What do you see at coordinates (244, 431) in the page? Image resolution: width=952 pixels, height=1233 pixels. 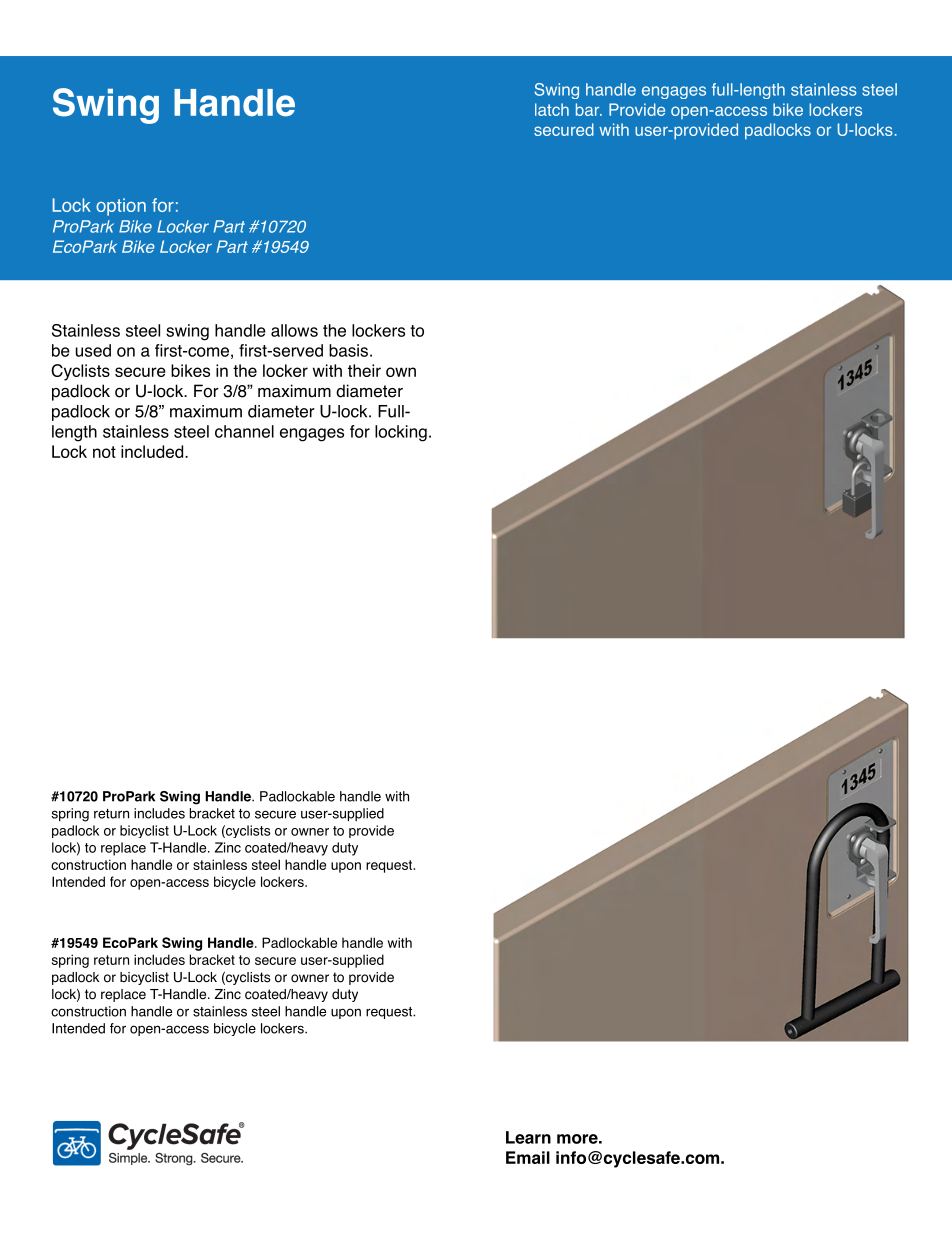 I see `channel` at bounding box center [244, 431].
